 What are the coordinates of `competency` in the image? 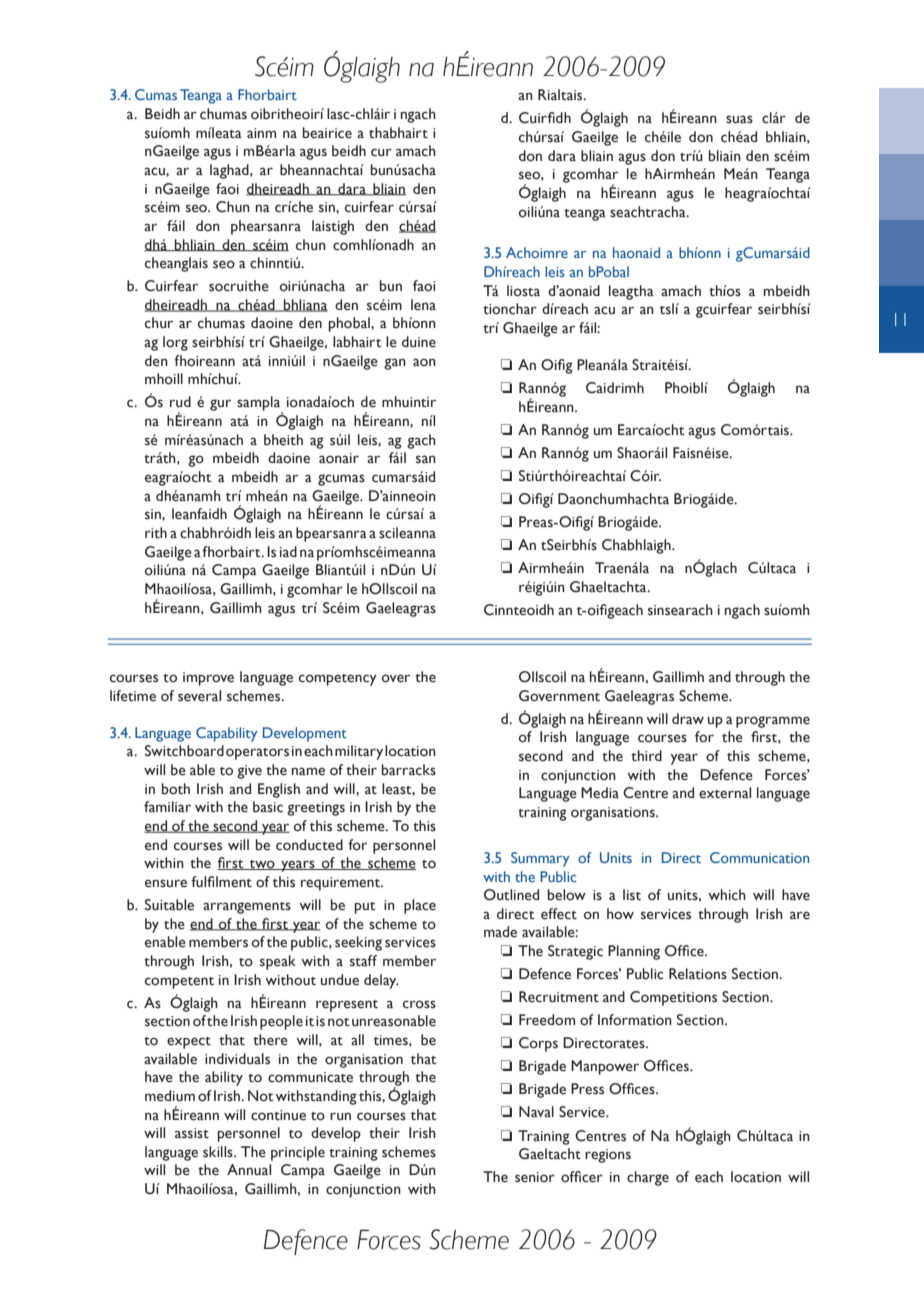 It's located at (338, 680).
